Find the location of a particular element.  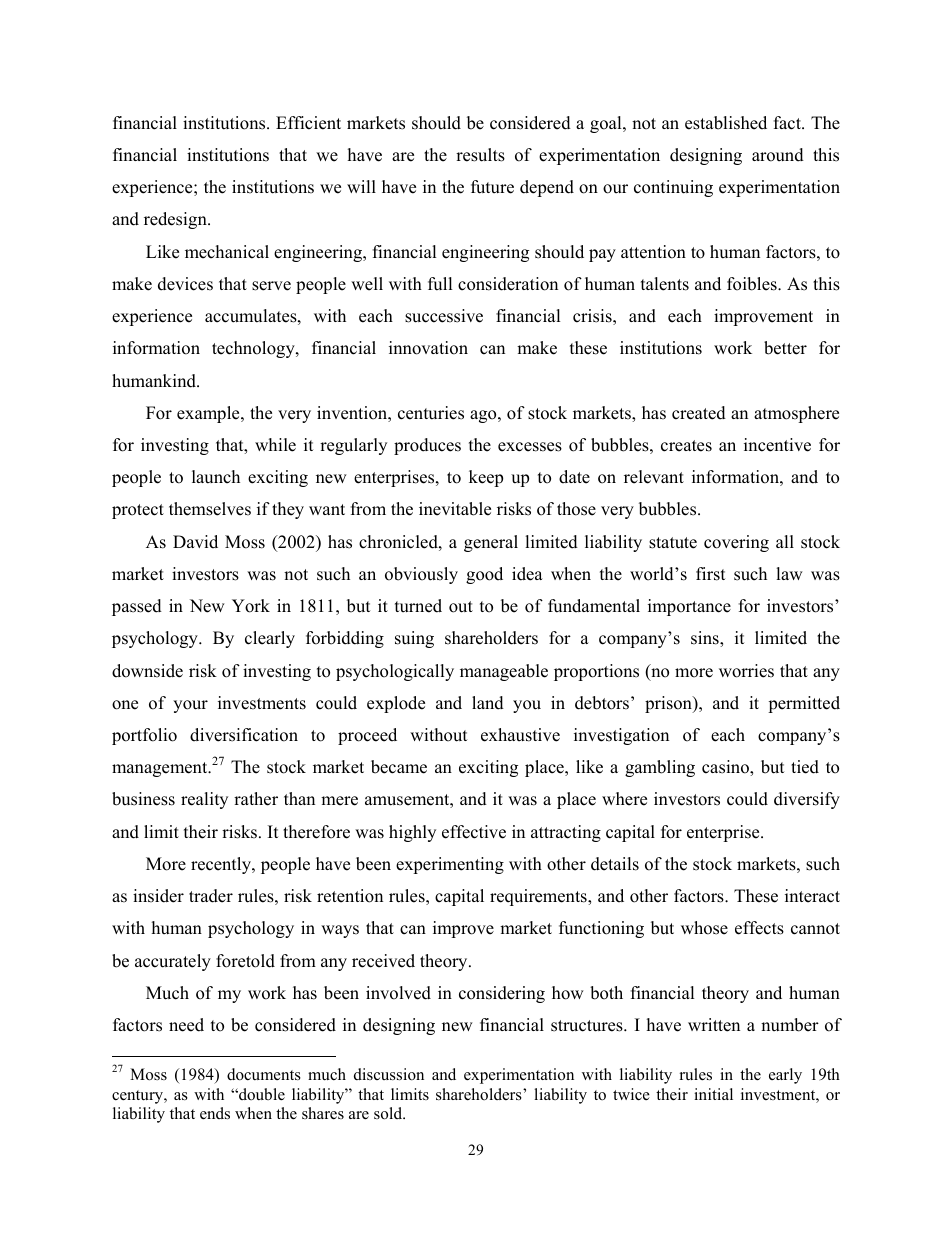

results is located at coordinates (480, 155).
